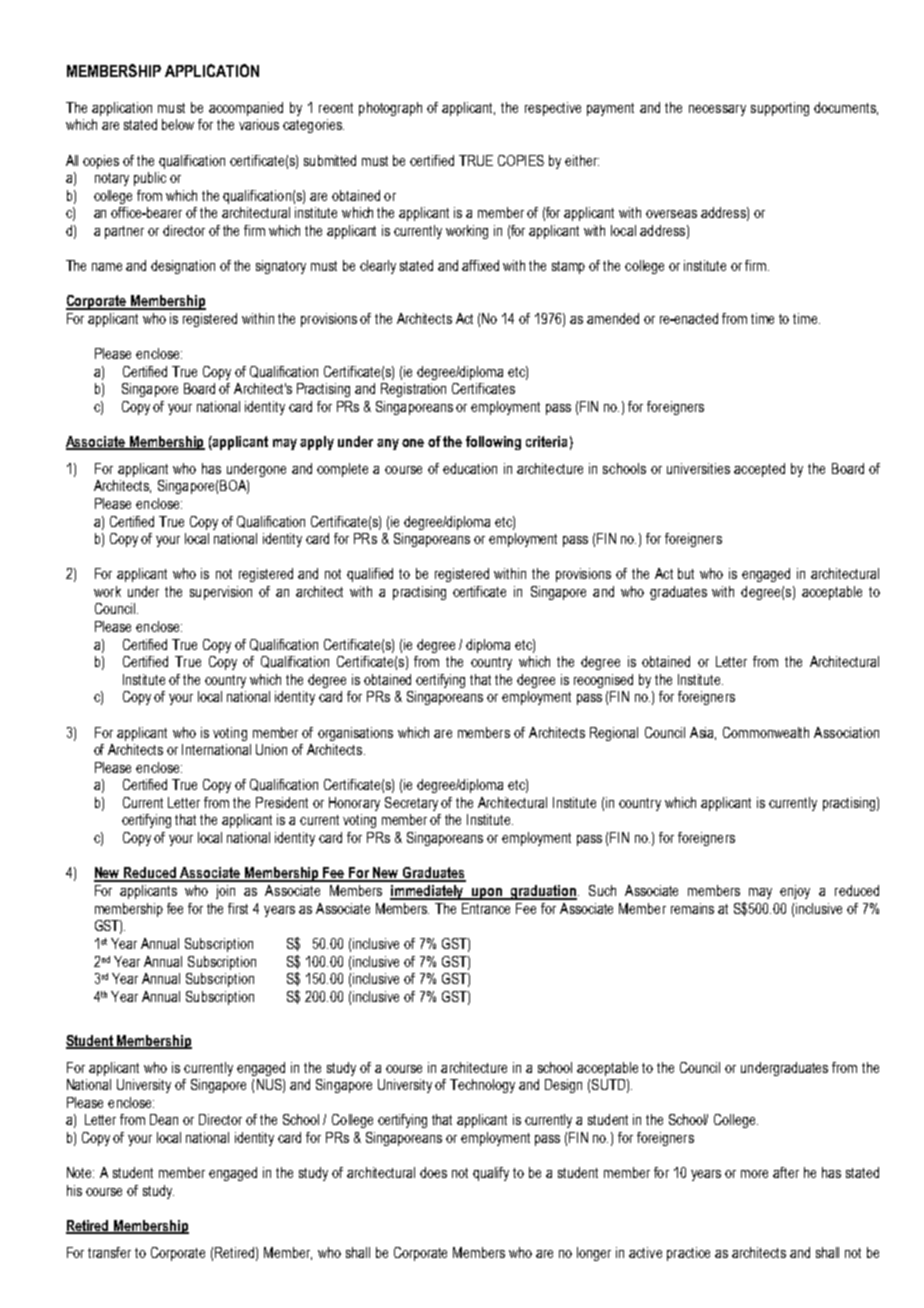  Describe the element at coordinates (390, 109) in the screenshot. I see `photograph` at that location.
